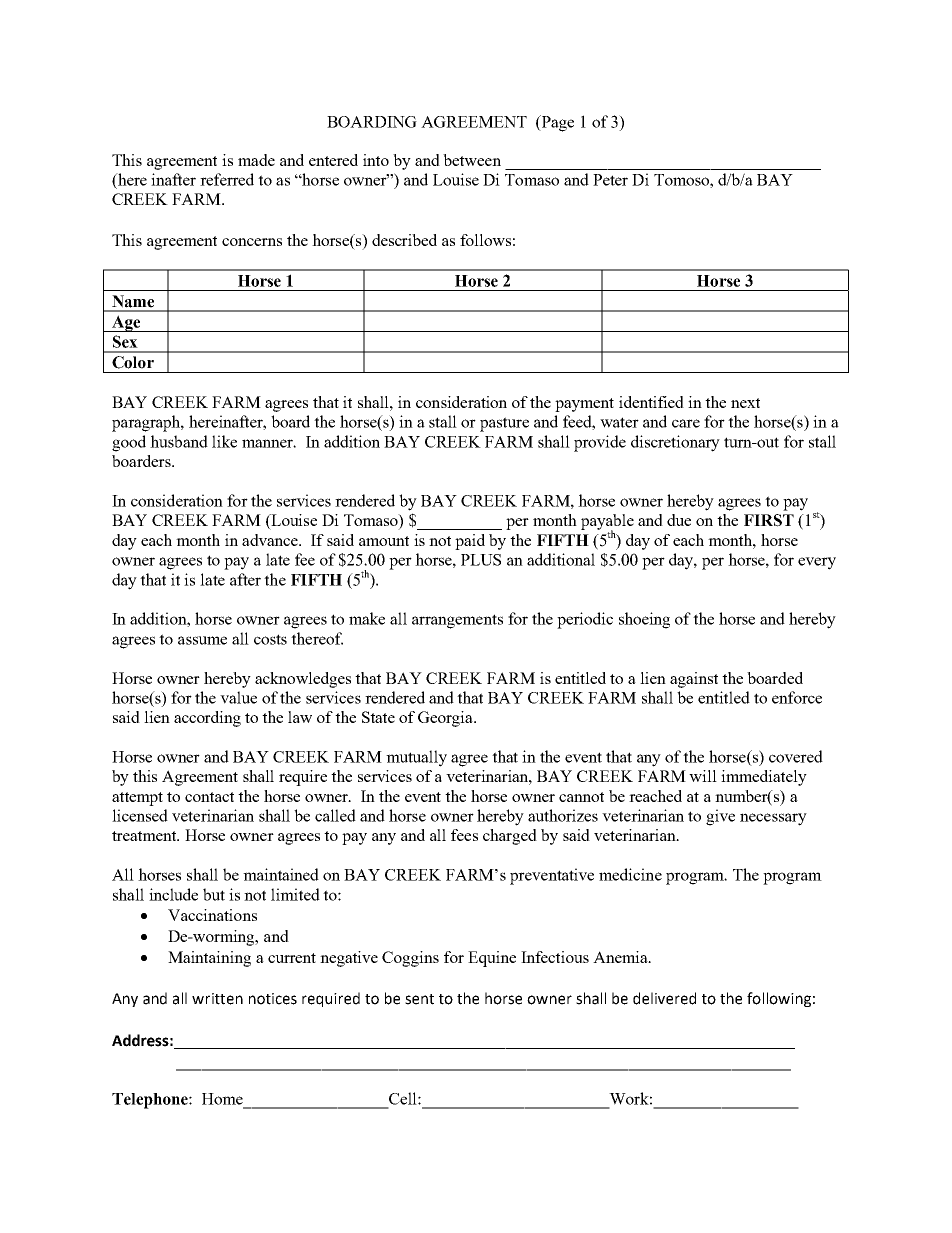 The width and height of the page is (952, 1233). Describe the element at coordinates (419, 999) in the page. I see `sent` at that location.
